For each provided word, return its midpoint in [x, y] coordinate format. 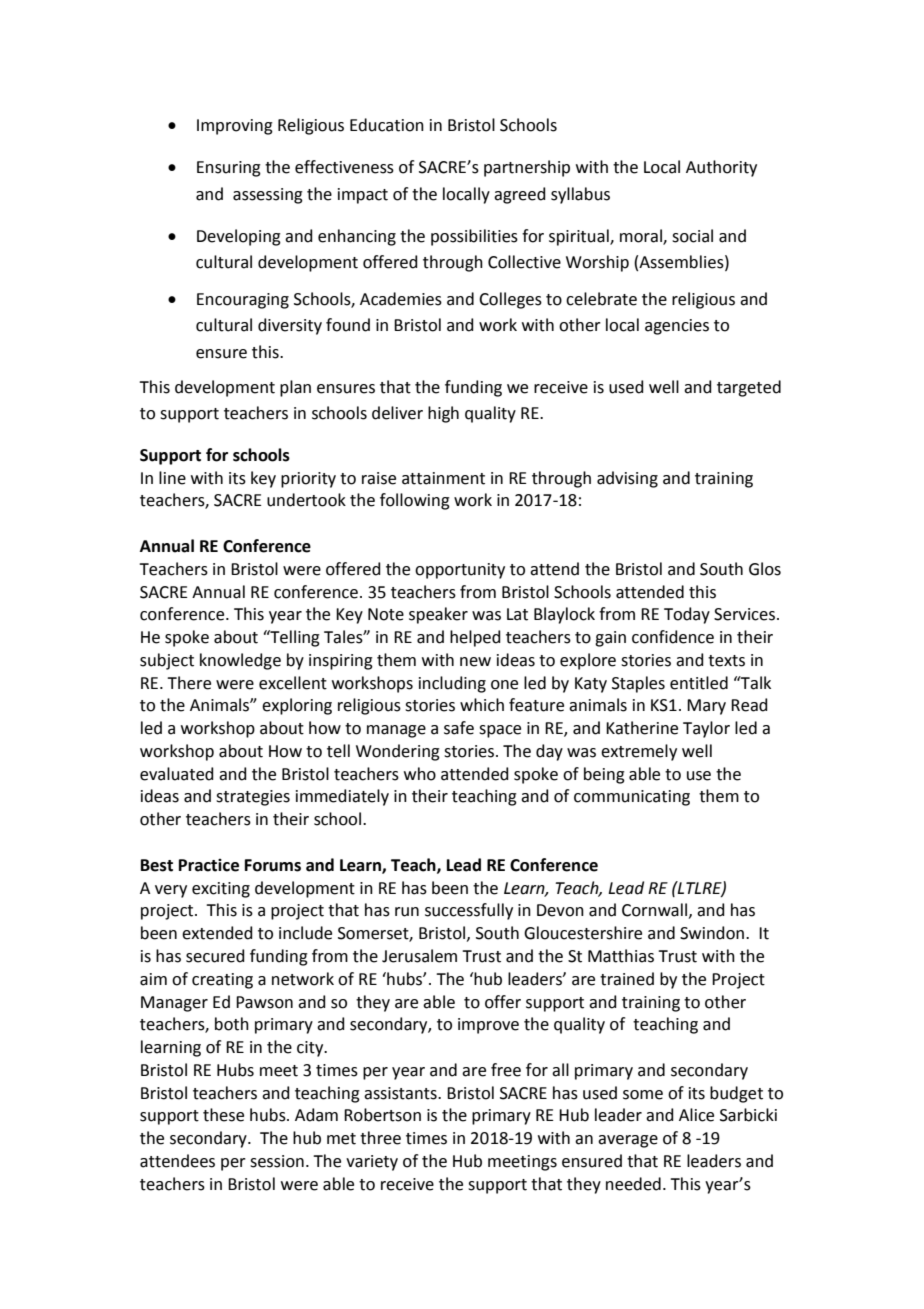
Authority [721, 168]
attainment [443, 478]
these [223, 1115]
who [420, 774]
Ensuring [229, 169]
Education [387, 125]
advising [627, 479]
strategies [253, 798]
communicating [632, 798]
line [172, 478]
